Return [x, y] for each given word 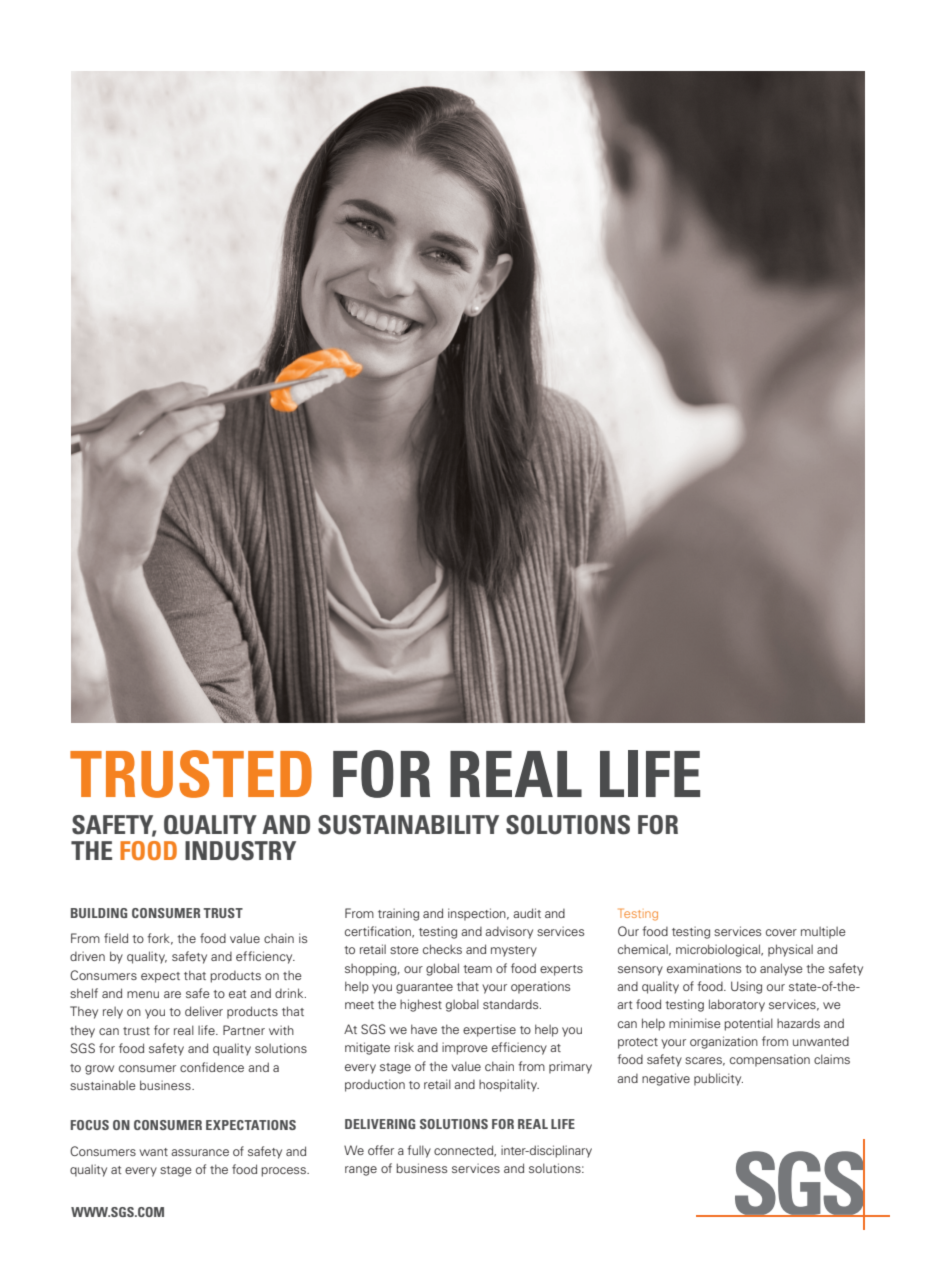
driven [87, 956]
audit [527, 913]
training [398, 914]
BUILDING [99, 913]
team [477, 969]
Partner [244, 1030]
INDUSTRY [240, 851]
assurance [200, 1152]
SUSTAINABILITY [408, 825]
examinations [704, 968]
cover [781, 932]
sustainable [103, 1085]
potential [748, 1024]
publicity [718, 1079]
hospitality [509, 1085]
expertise [489, 1030]
